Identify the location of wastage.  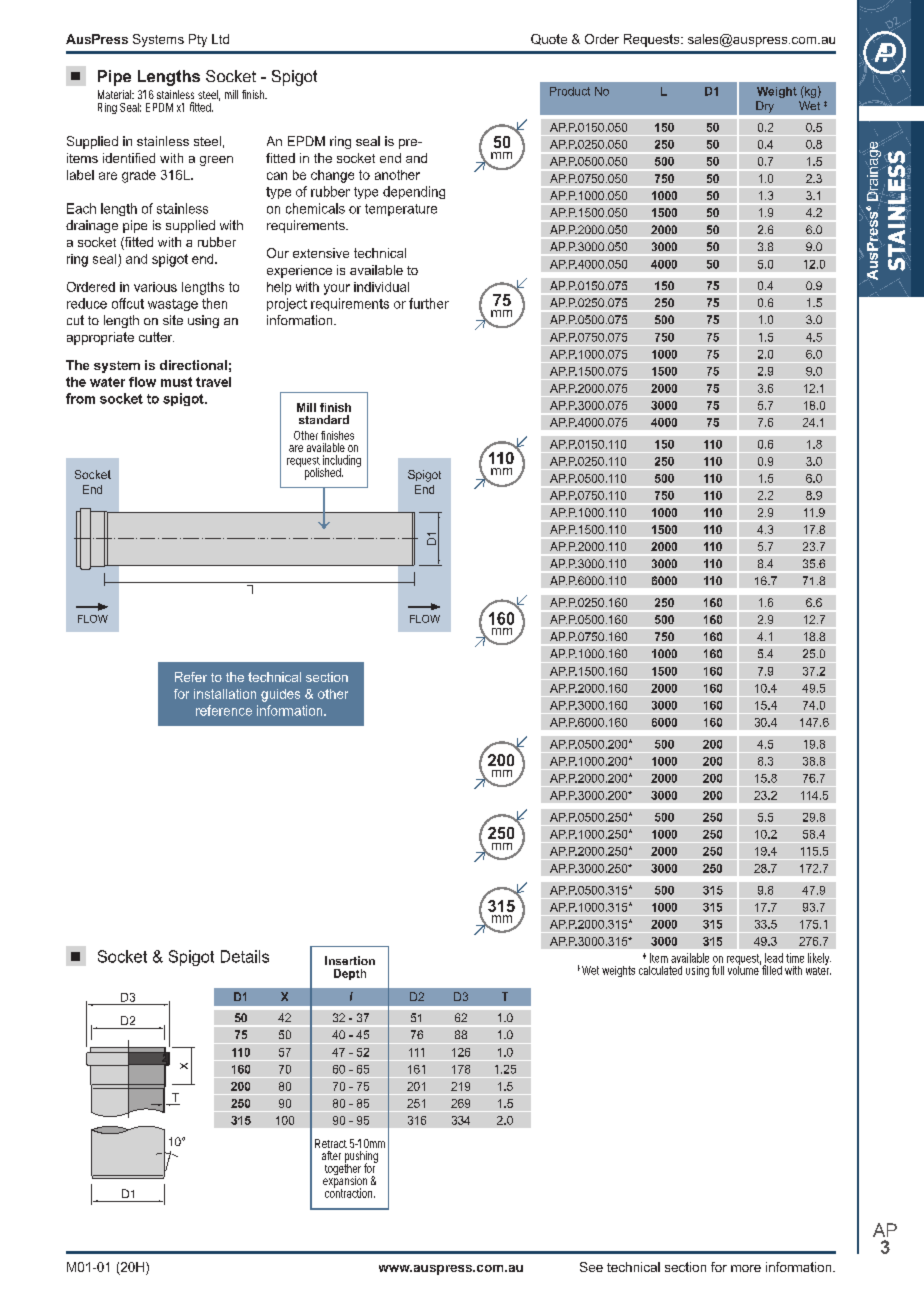
(173, 305).
